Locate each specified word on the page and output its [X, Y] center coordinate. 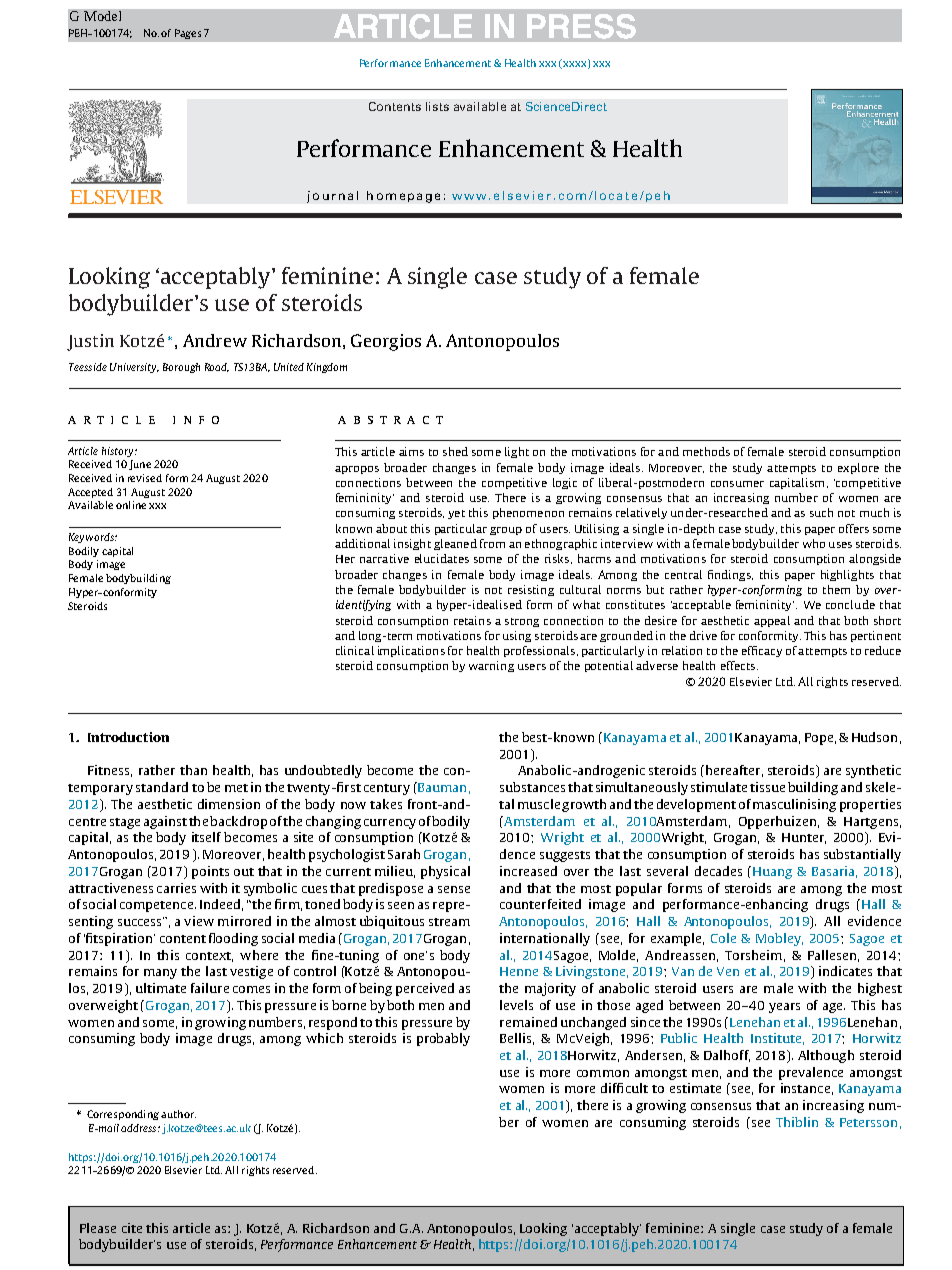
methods [706, 451]
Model [102, 16]
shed [455, 451]
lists [437, 106]
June [140, 465]
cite [132, 1228]
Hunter [804, 838]
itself [206, 837]
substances [532, 787]
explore [858, 468]
